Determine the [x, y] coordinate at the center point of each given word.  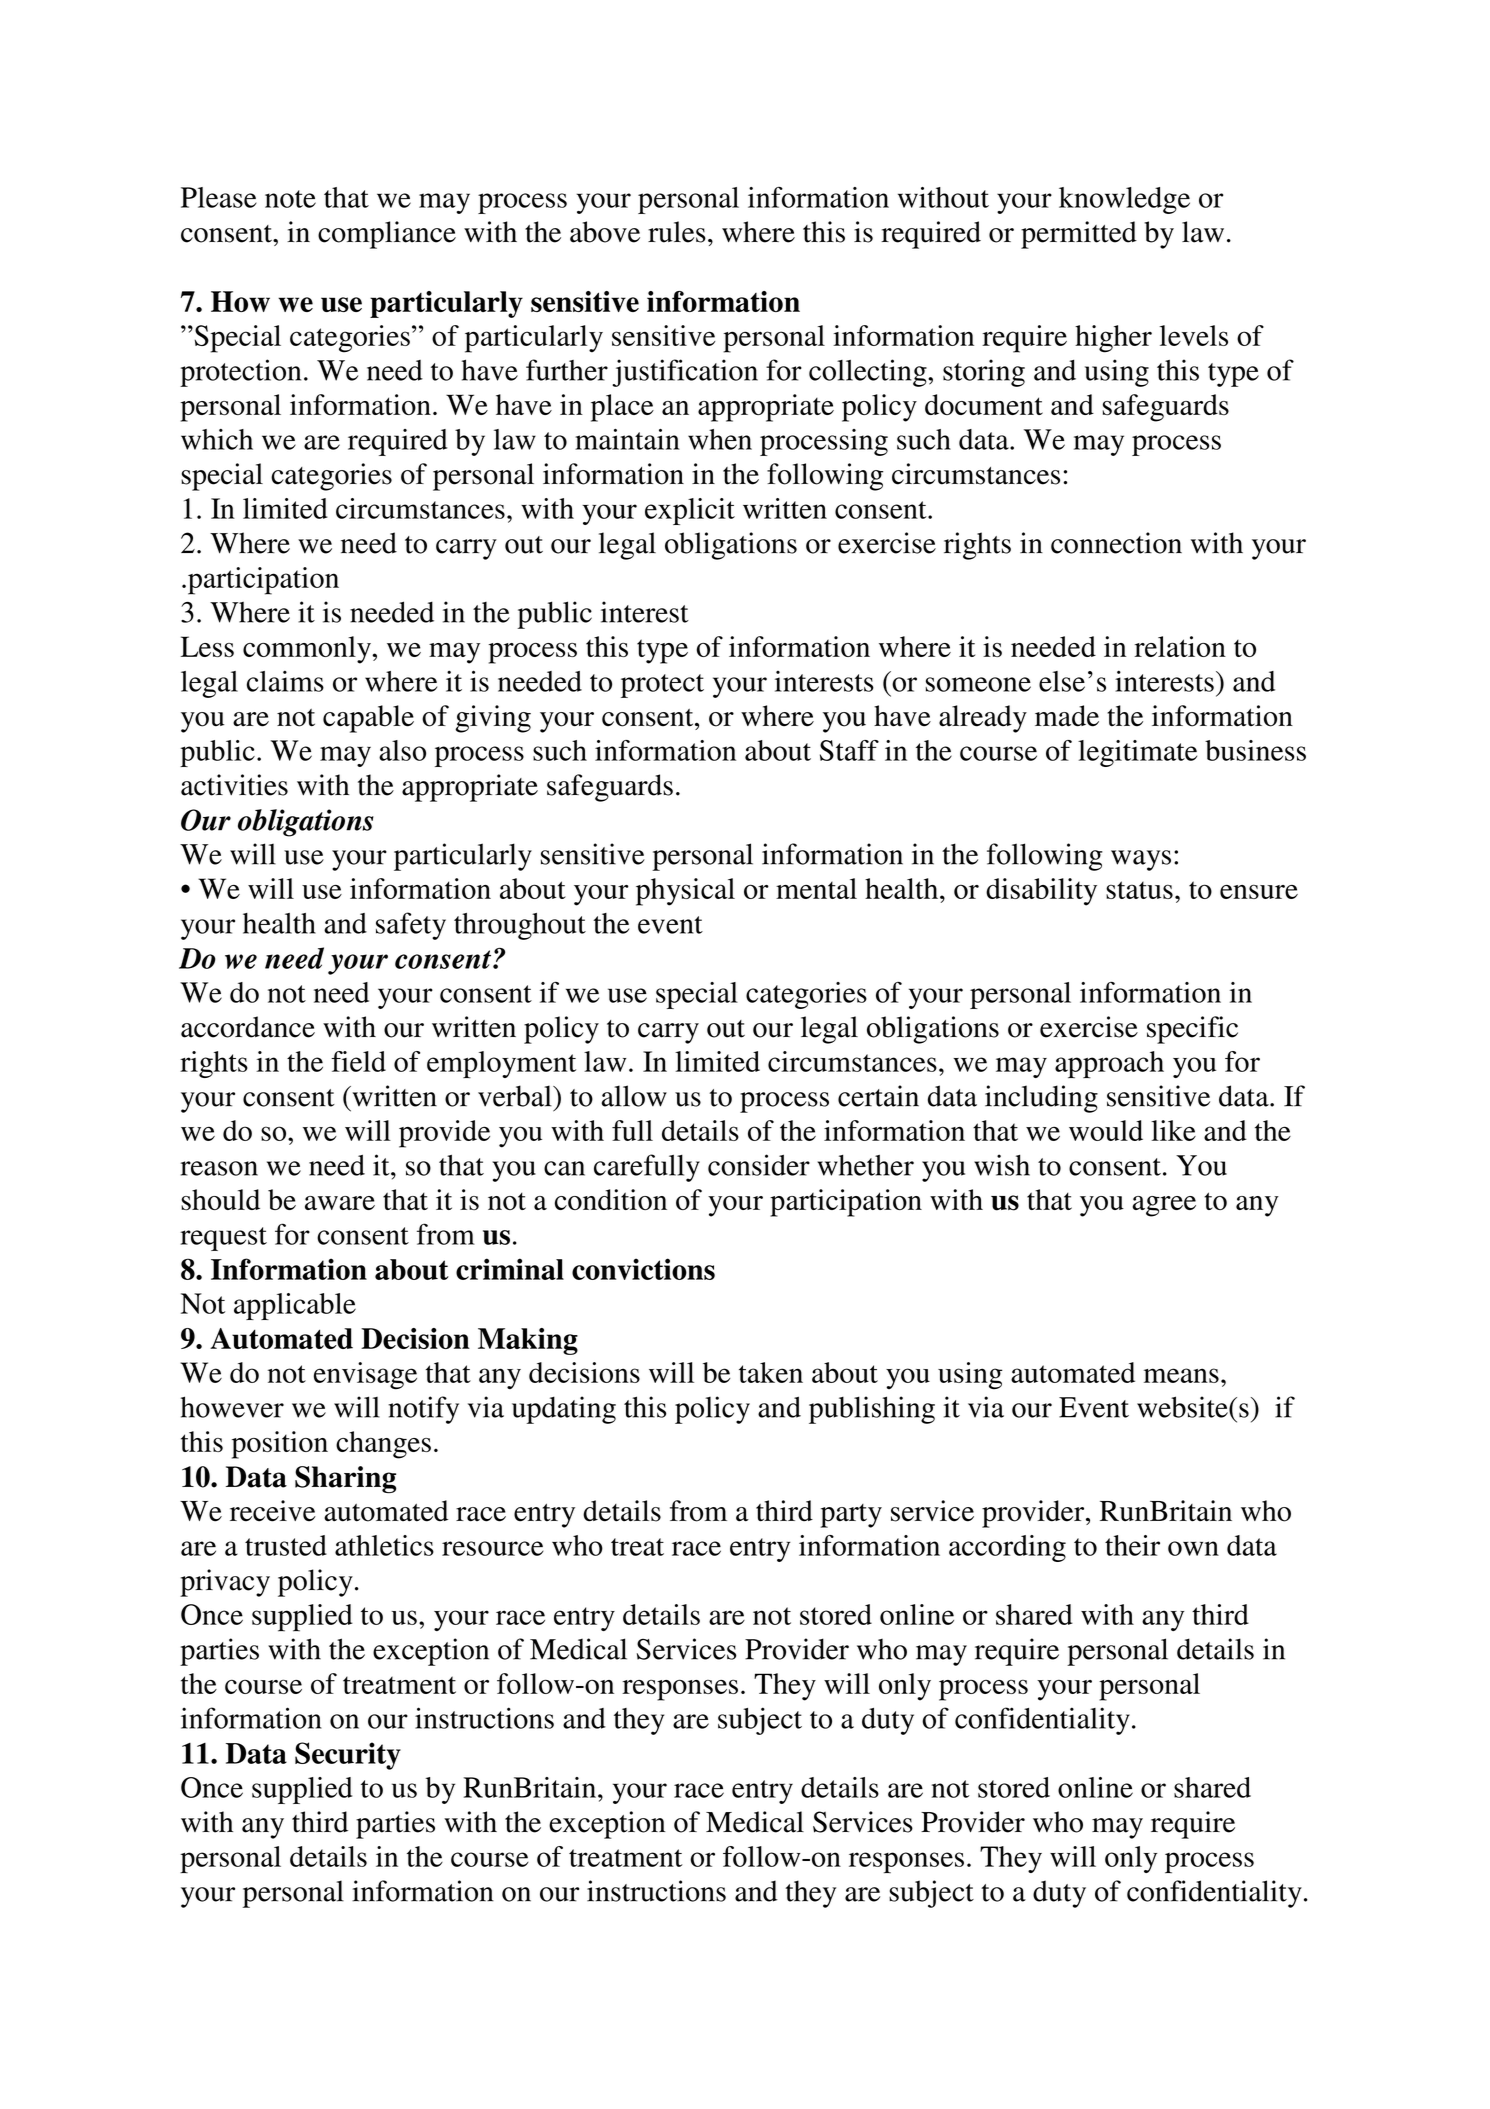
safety [411, 926]
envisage [365, 1376]
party [851, 1516]
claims [285, 681]
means [1181, 1375]
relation [1180, 646]
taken [771, 1372]
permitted [1079, 235]
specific [1192, 1030]
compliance [387, 235]
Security [348, 1756]
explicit [690, 511]
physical [685, 892]
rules [677, 232]
